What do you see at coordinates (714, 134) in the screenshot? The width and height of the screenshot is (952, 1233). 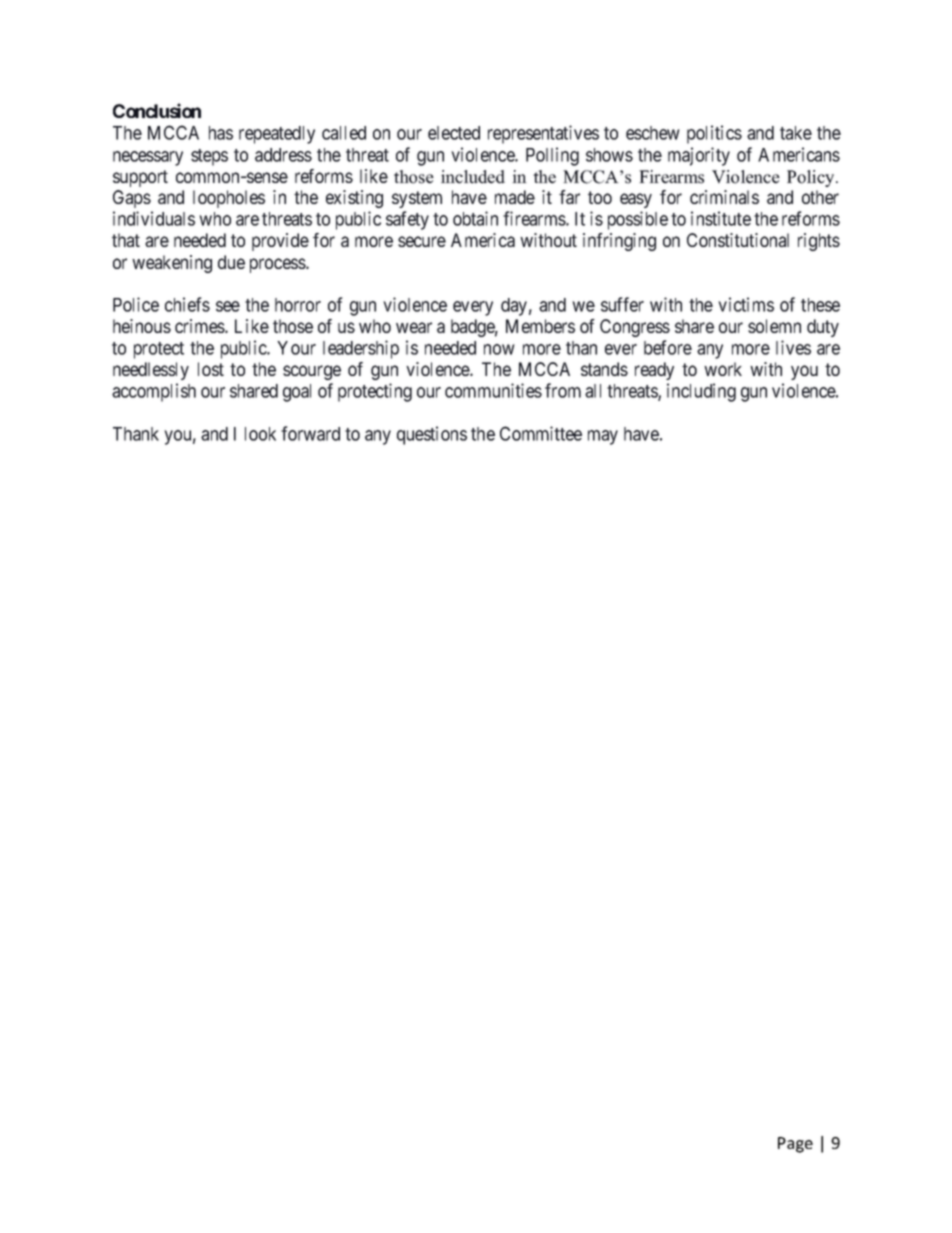 I see `politics` at bounding box center [714, 134].
